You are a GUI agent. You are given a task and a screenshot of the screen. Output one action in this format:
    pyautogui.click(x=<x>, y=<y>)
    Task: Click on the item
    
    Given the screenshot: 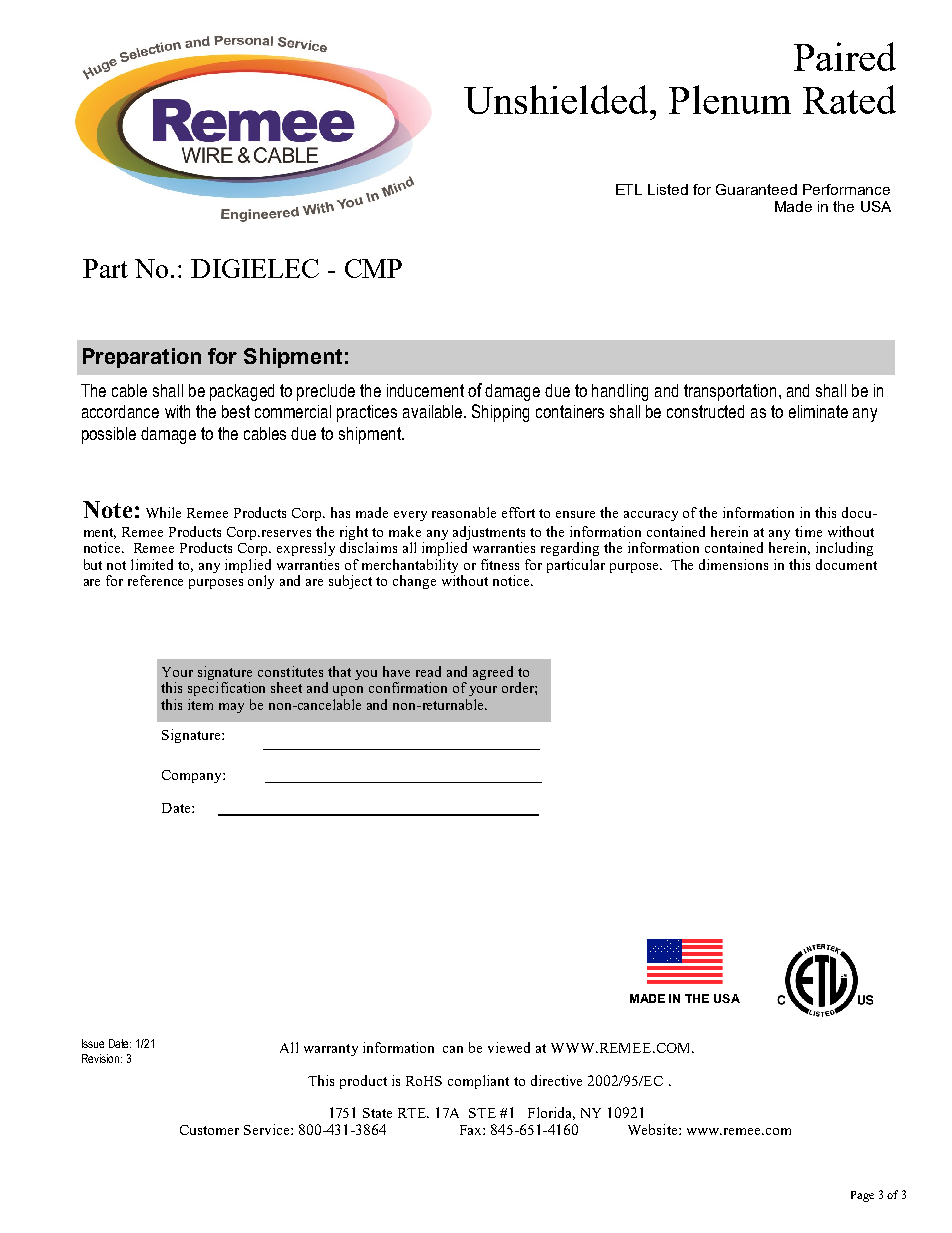 What is the action you would take?
    pyautogui.click(x=200, y=704)
